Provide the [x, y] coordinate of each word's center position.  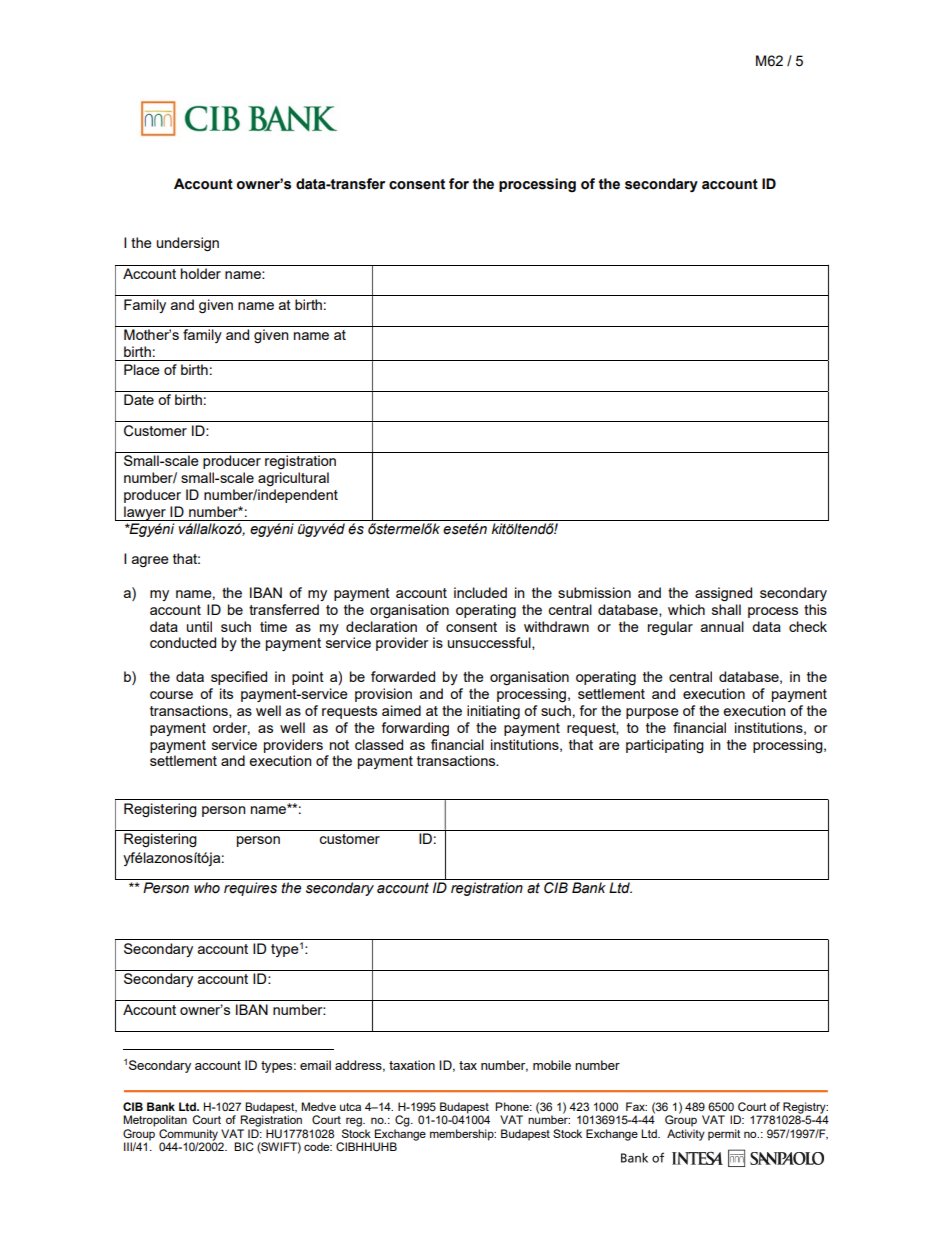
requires [250, 889]
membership [463, 1135]
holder [201, 273]
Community [188, 1135]
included [480, 592]
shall [726, 609]
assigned [723, 594]
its [226, 693]
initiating [493, 712]
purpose [652, 713]
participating [665, 746]
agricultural [293, 479]
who [207, 888]
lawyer [145, 513]
